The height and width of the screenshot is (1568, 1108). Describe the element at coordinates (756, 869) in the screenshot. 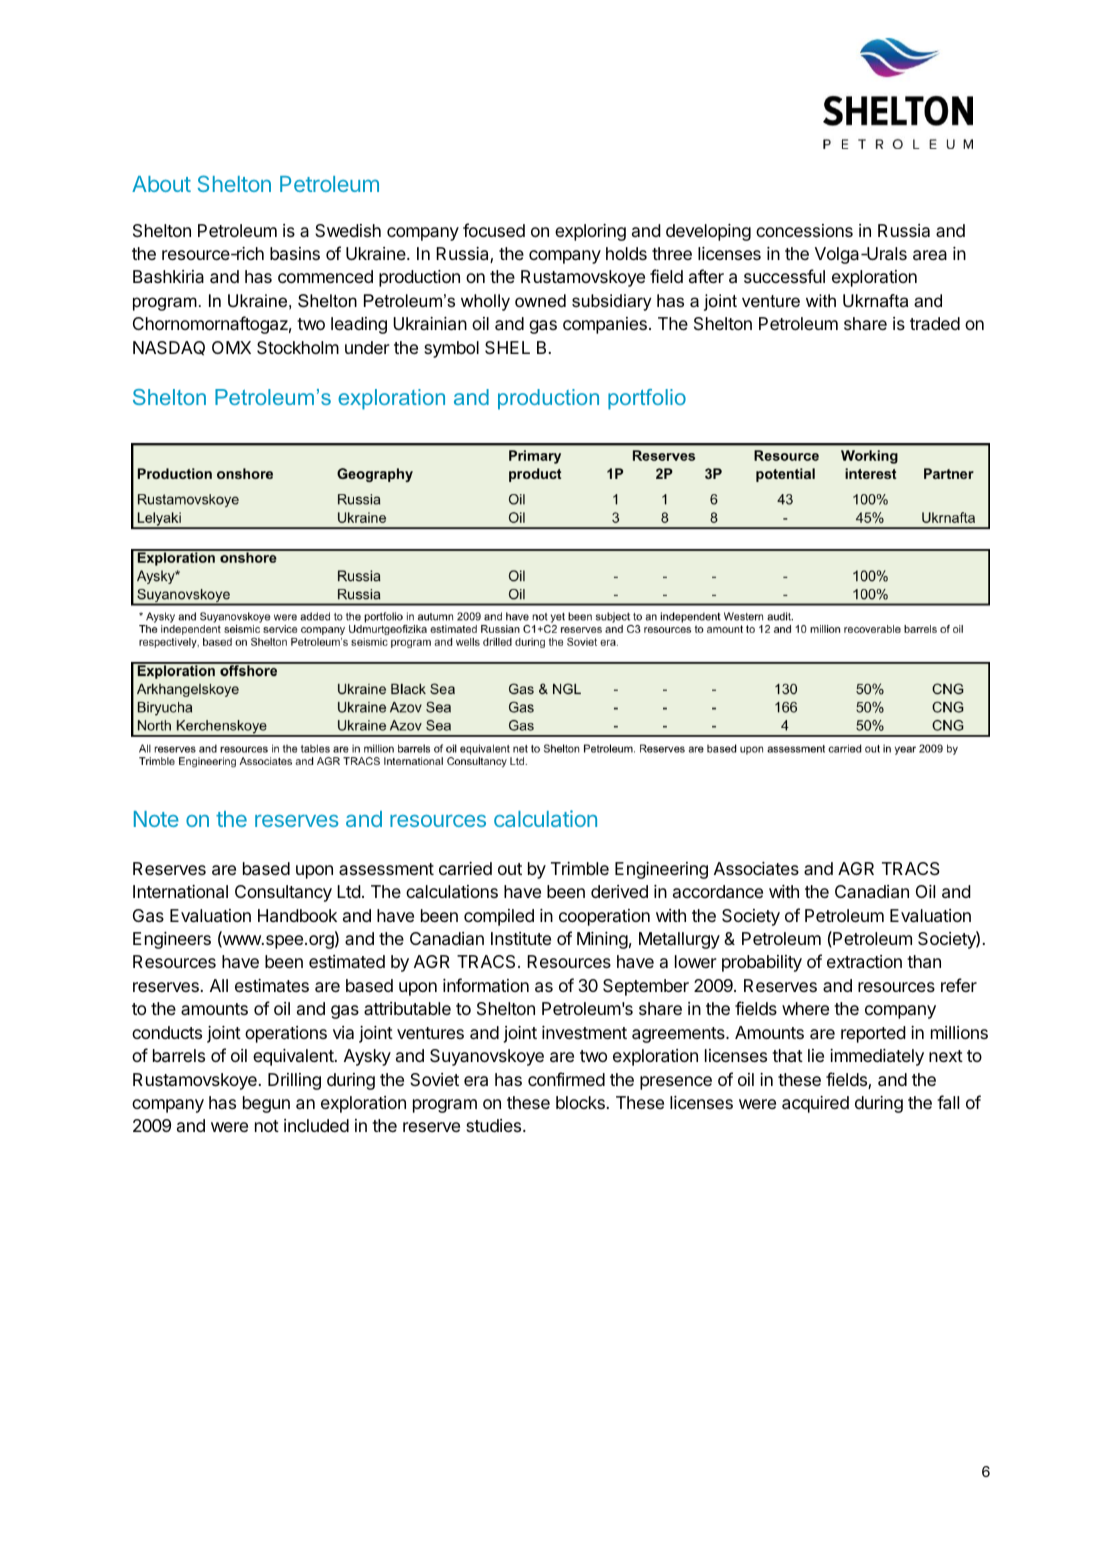

I see `Associates` at that location.
